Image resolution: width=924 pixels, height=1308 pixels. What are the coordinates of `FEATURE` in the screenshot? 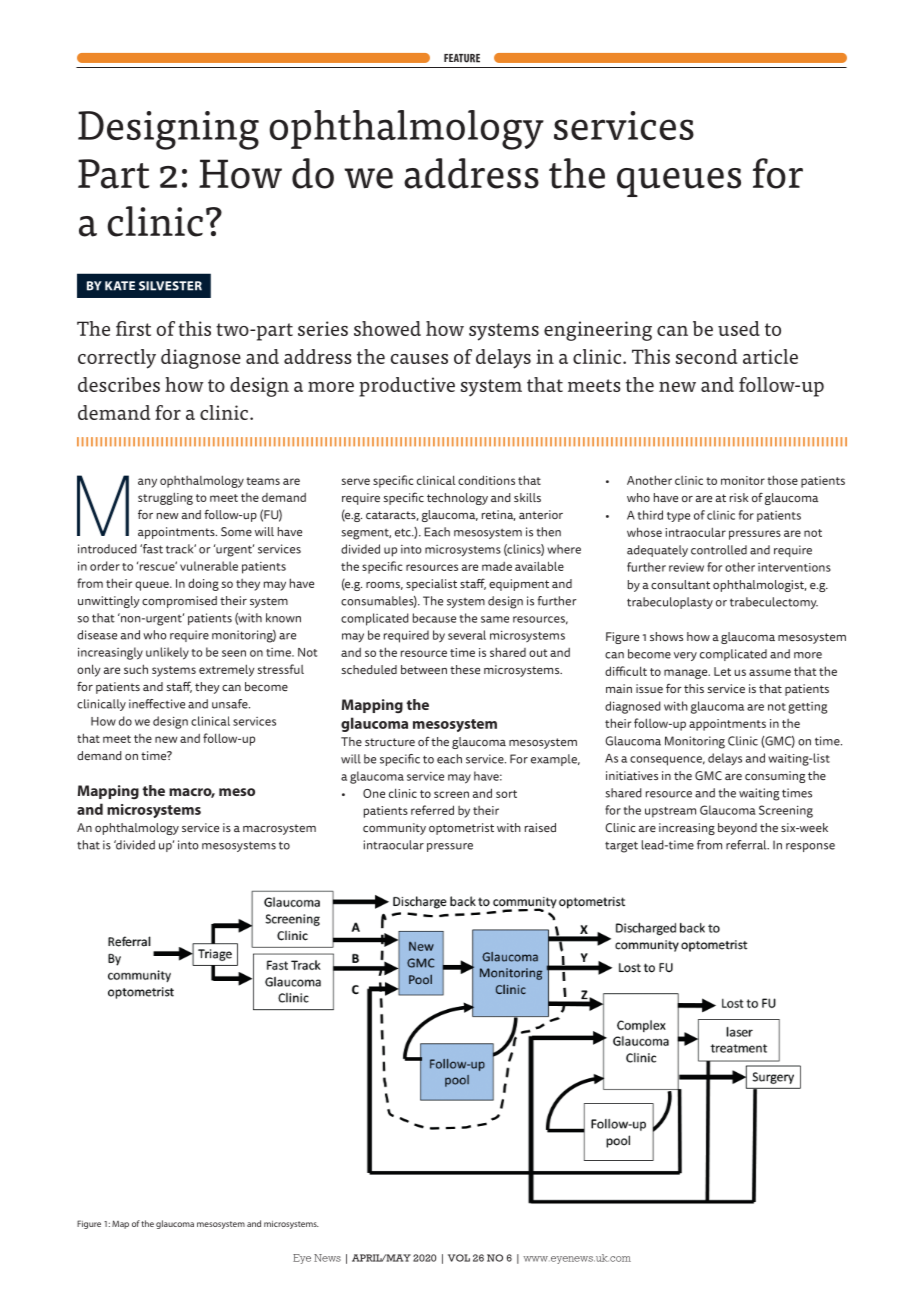 It's located at (462, 58).
